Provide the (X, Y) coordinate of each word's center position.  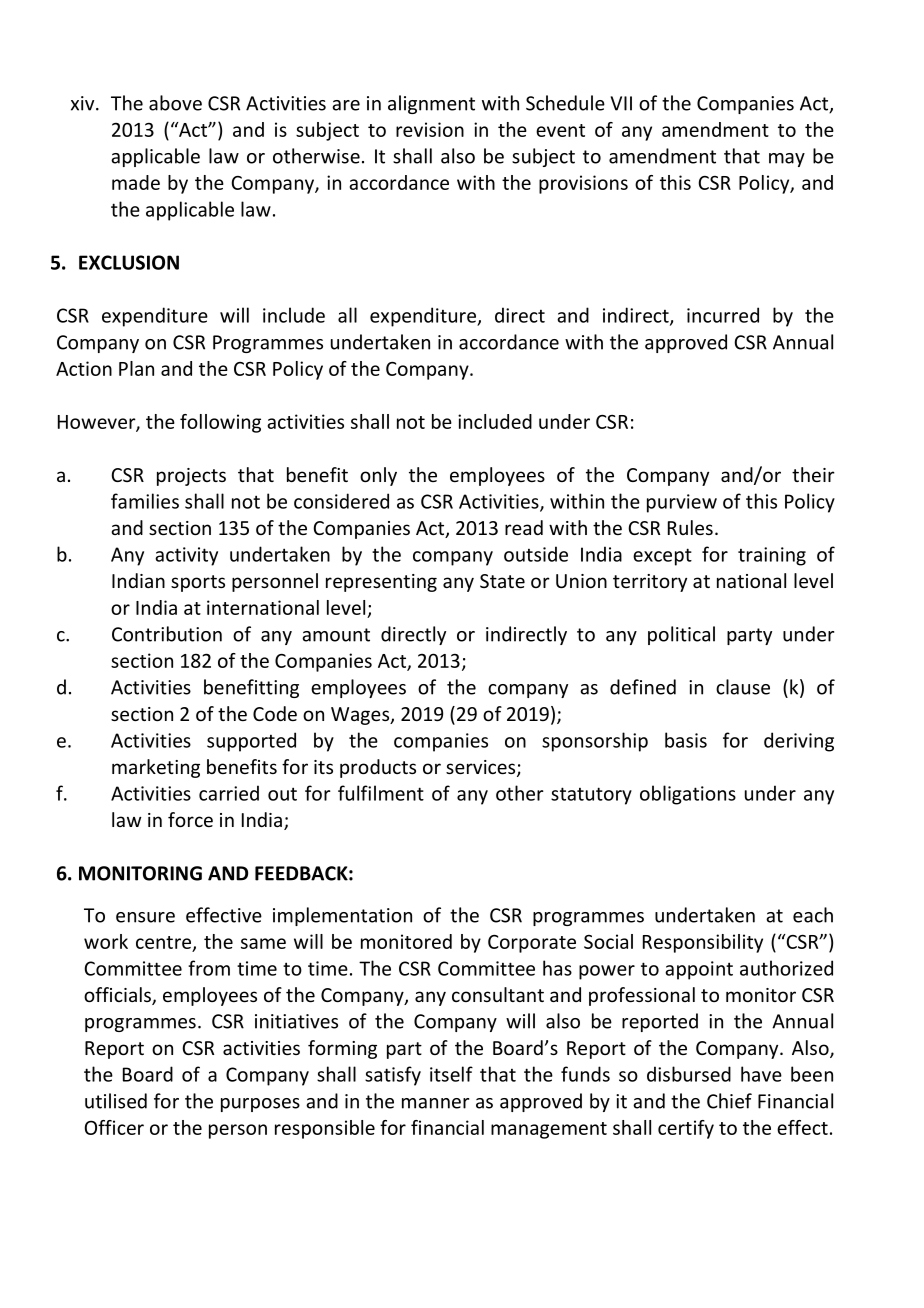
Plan (136, 368)
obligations (688, 795)
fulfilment (381, 793)
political (681, 635)
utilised (116, 1101)
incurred (723, 315)
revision (430, 129)
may (787, 160)
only (378, 476)
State (502, 581)
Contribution (167, 634)
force (190, 819)
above (175, 103)
